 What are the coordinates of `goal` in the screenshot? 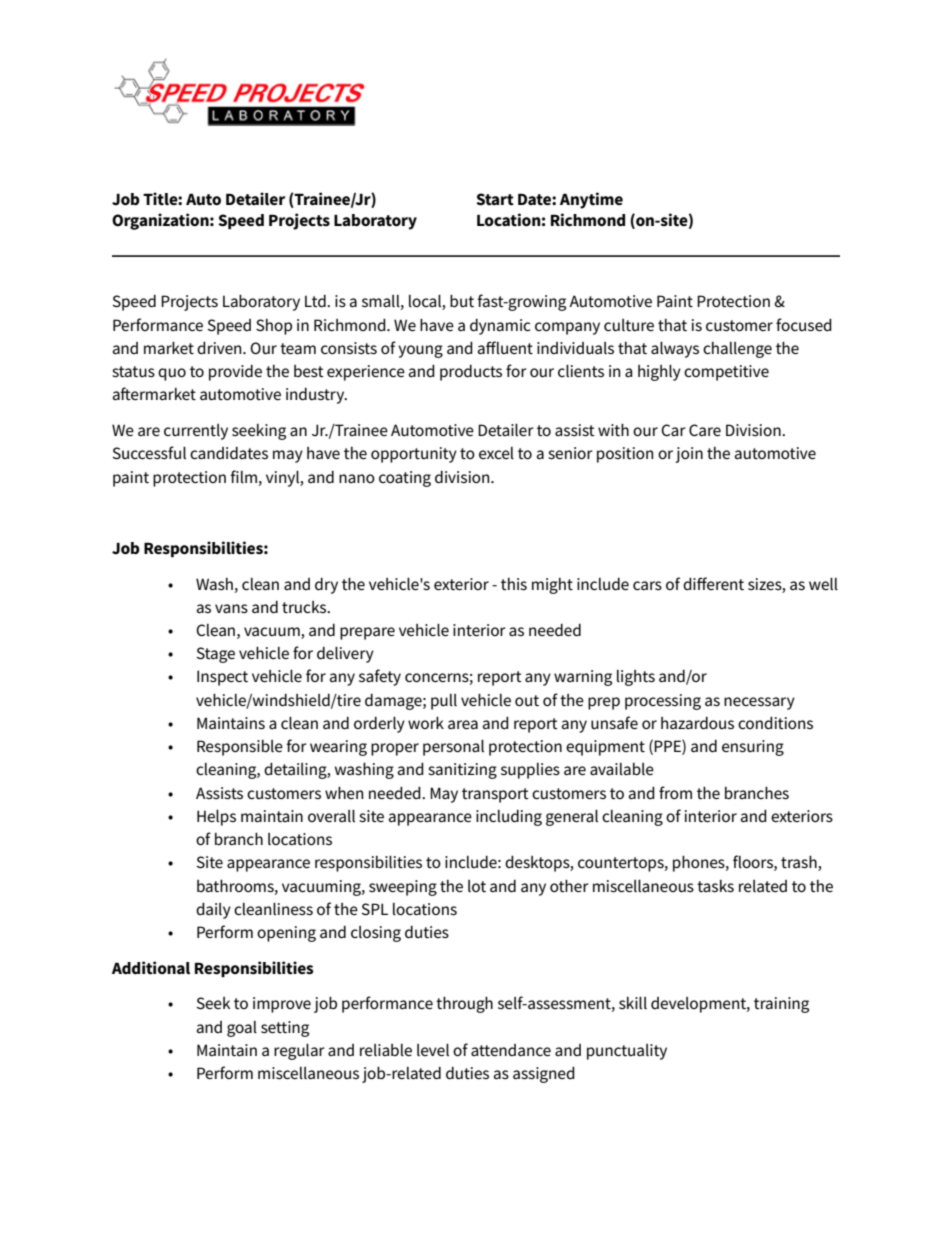 It's located at (242, 1029).
